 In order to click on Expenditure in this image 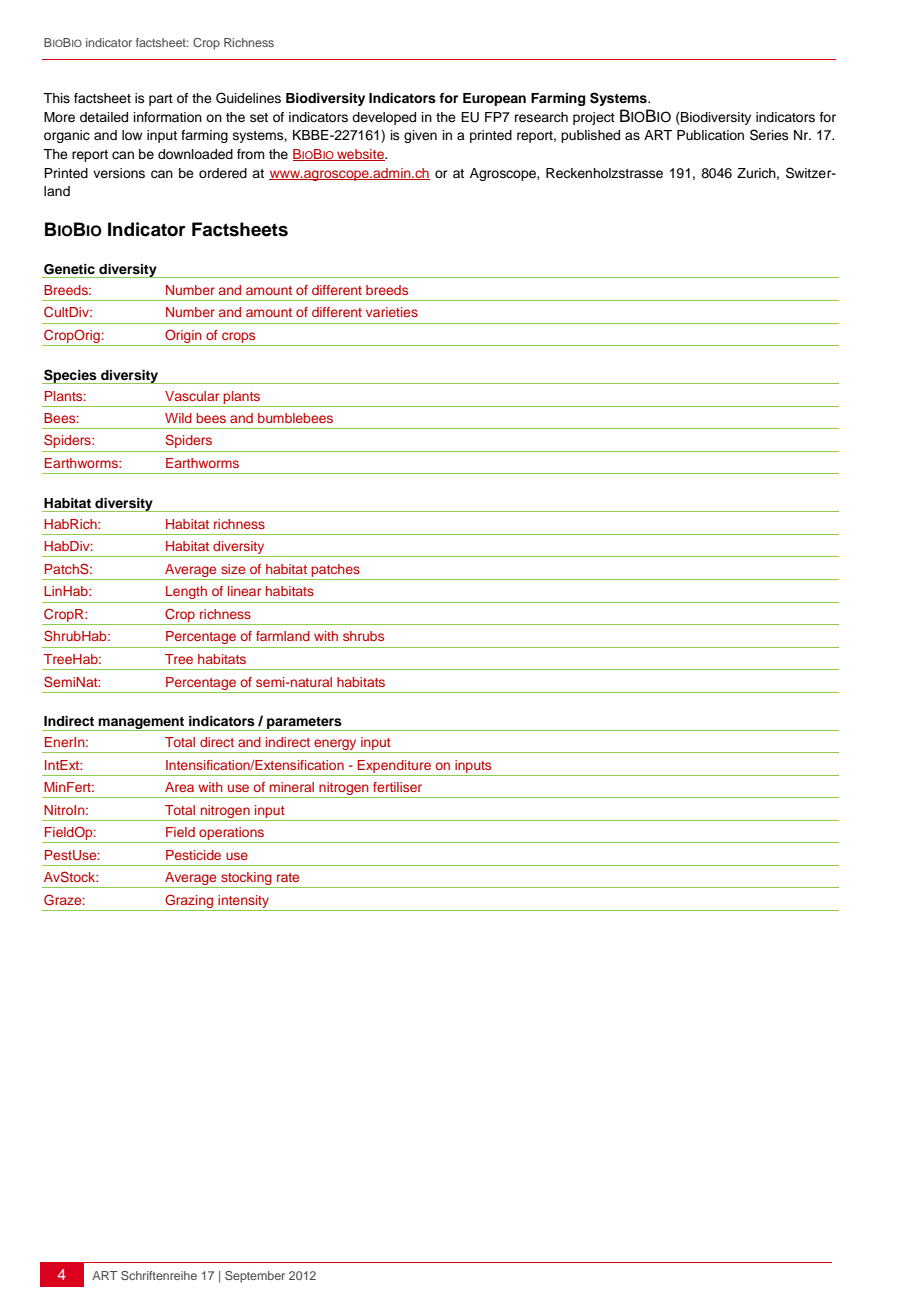, I will do `click(394, 766)`.
